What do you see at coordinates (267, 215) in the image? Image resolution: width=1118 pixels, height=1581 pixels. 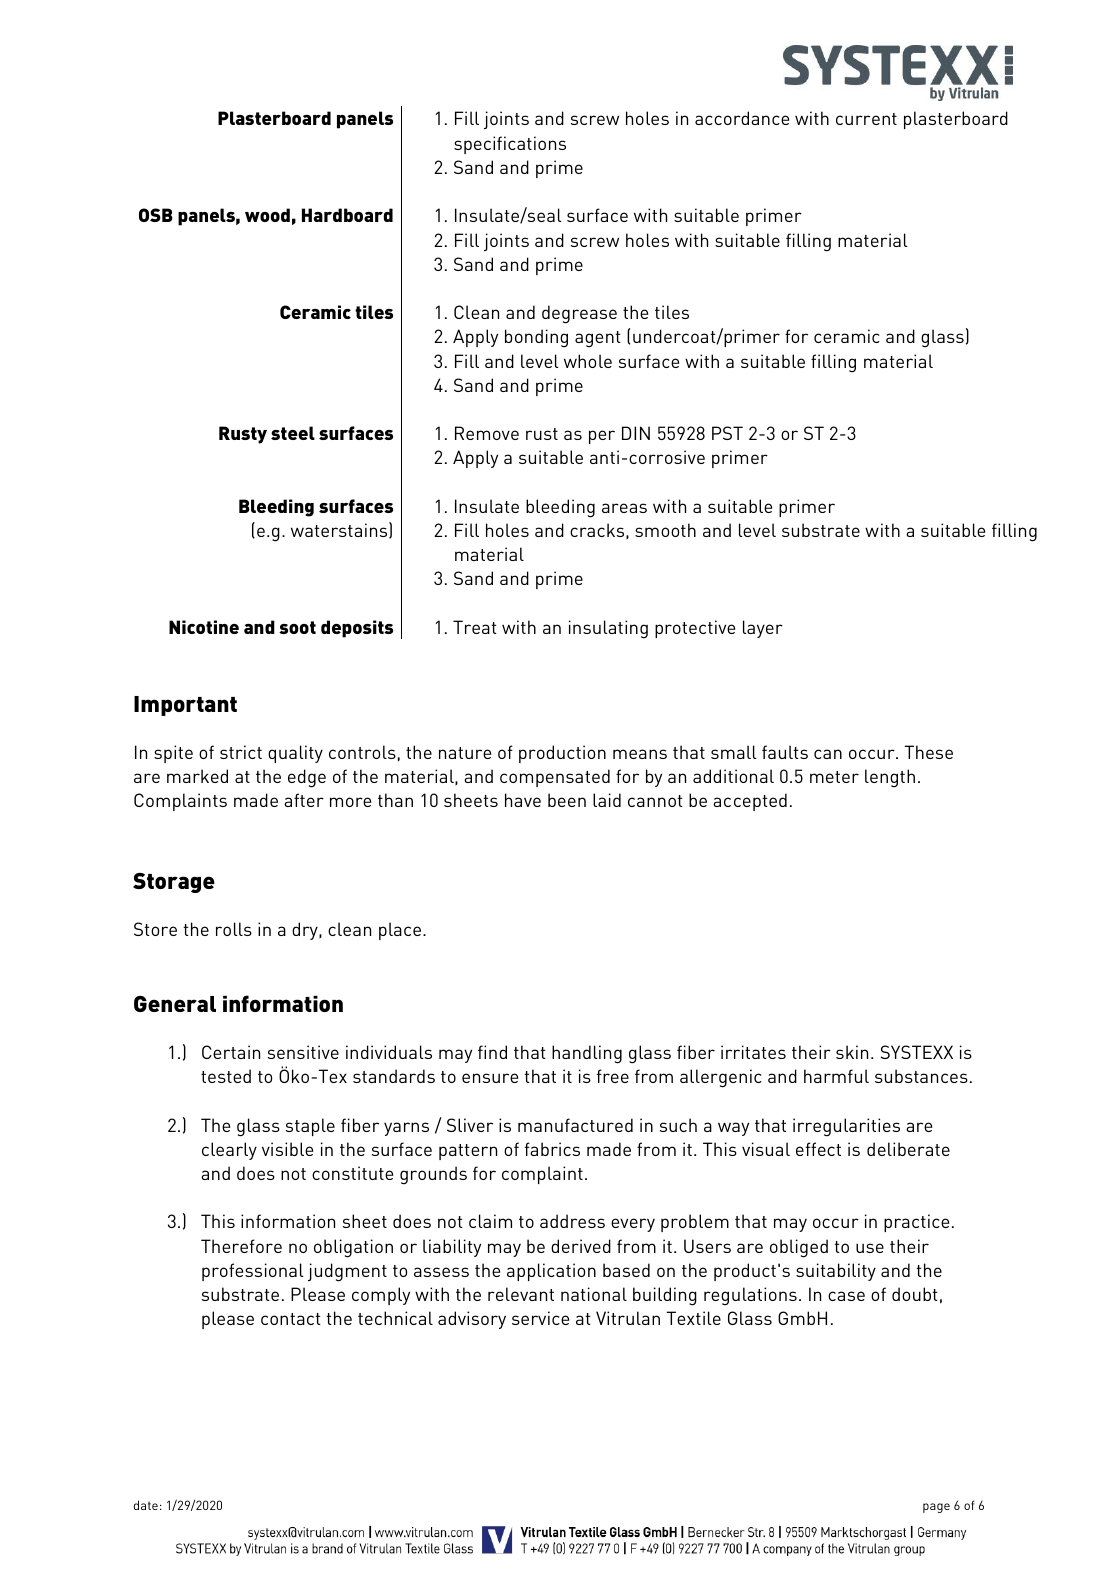 I see `wood` at bounding box center [267, 215].
